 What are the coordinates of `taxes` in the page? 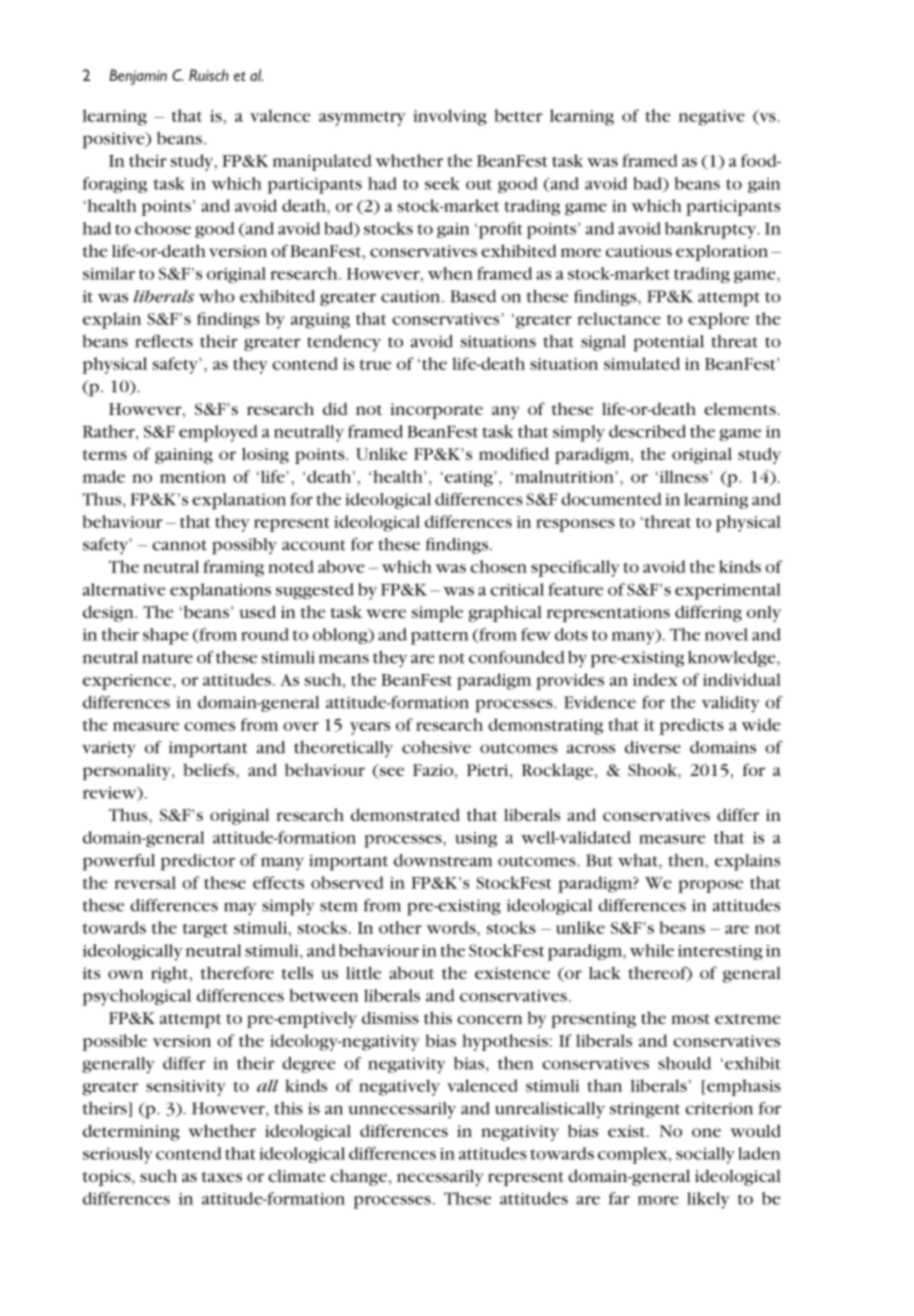 It's located at (222, 1177).
